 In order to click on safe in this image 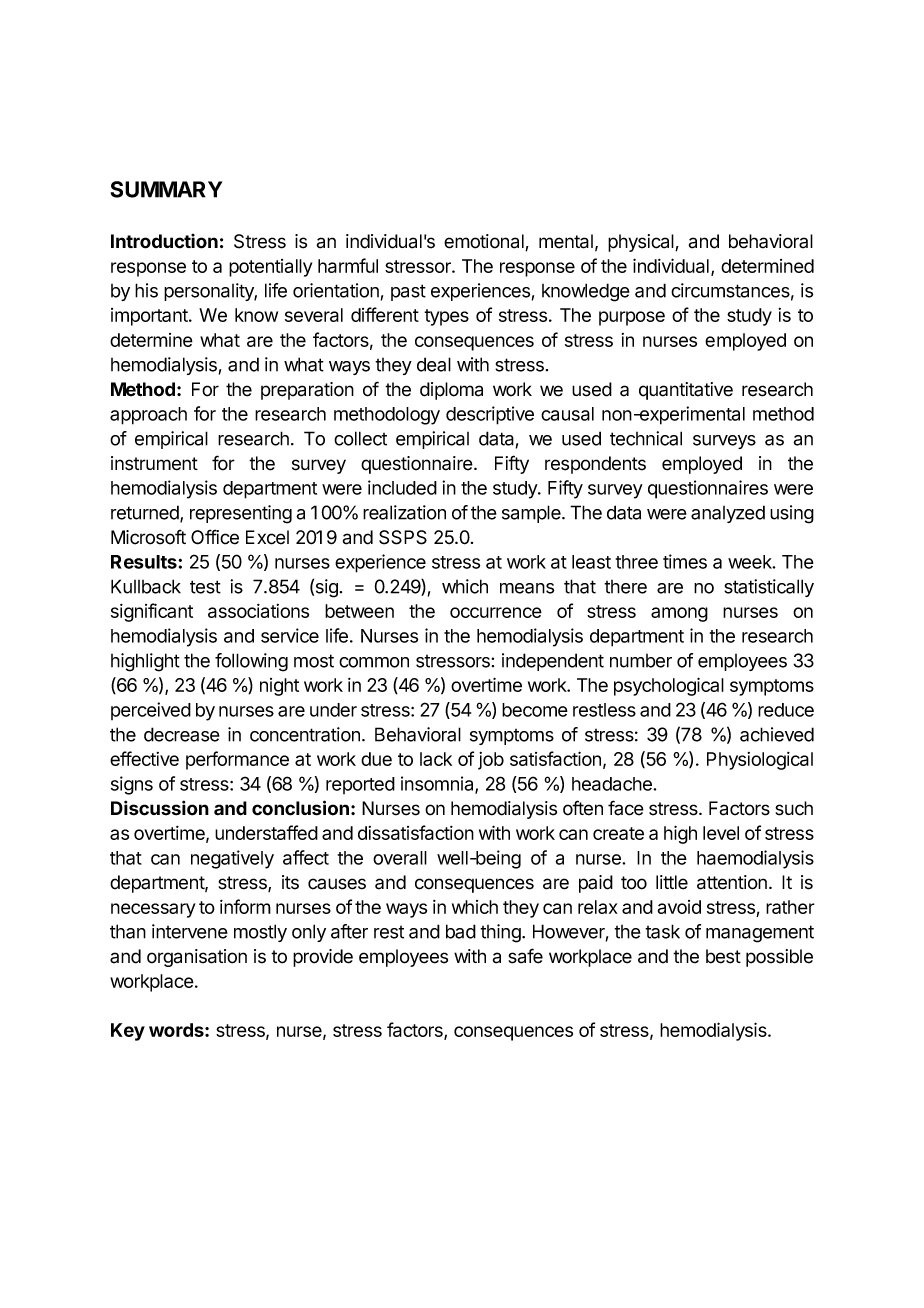, I will do `click(525, 956)`.
